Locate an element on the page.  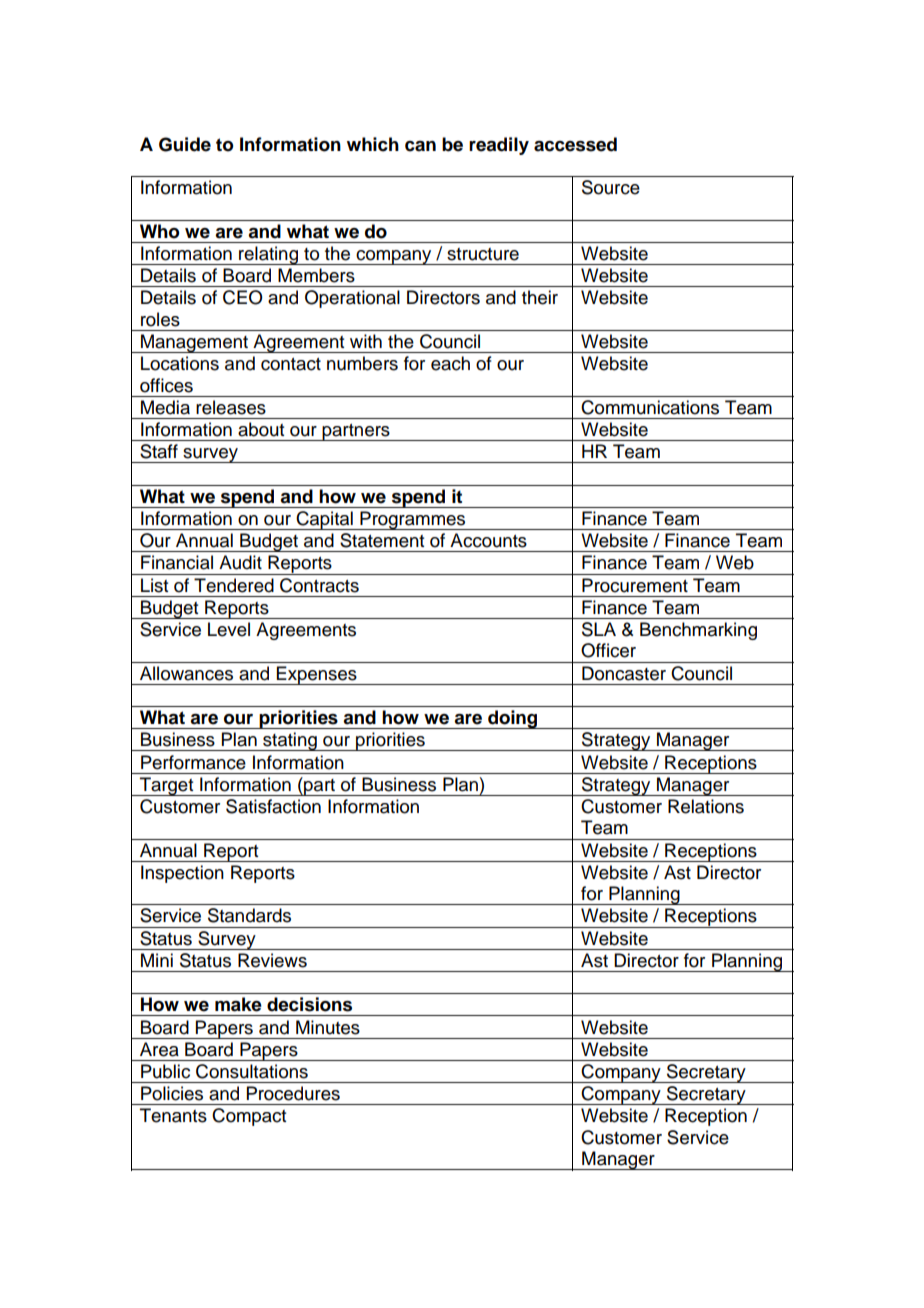
their is located at coordinates (540, 297).
